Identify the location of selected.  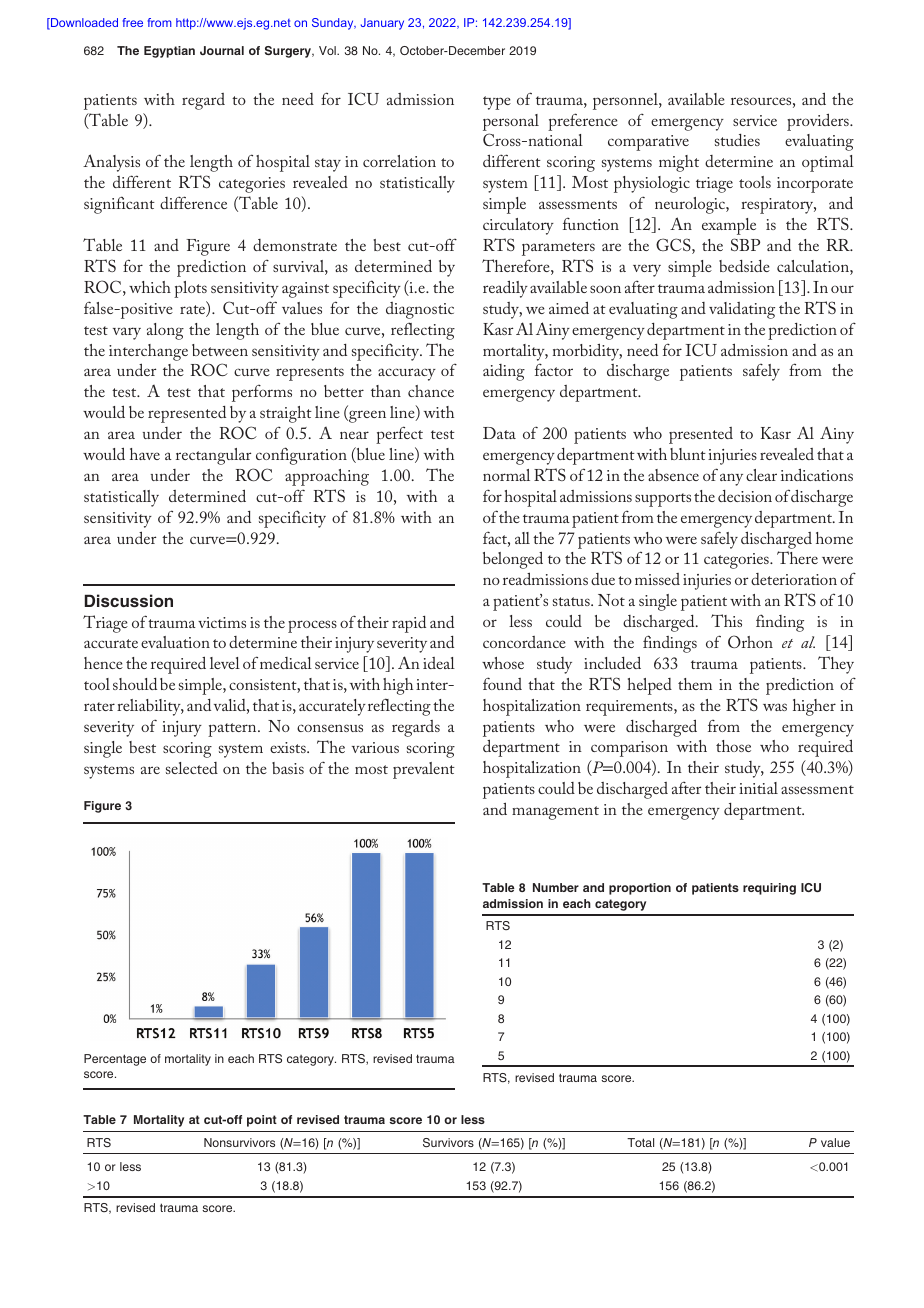
(192, 768).
